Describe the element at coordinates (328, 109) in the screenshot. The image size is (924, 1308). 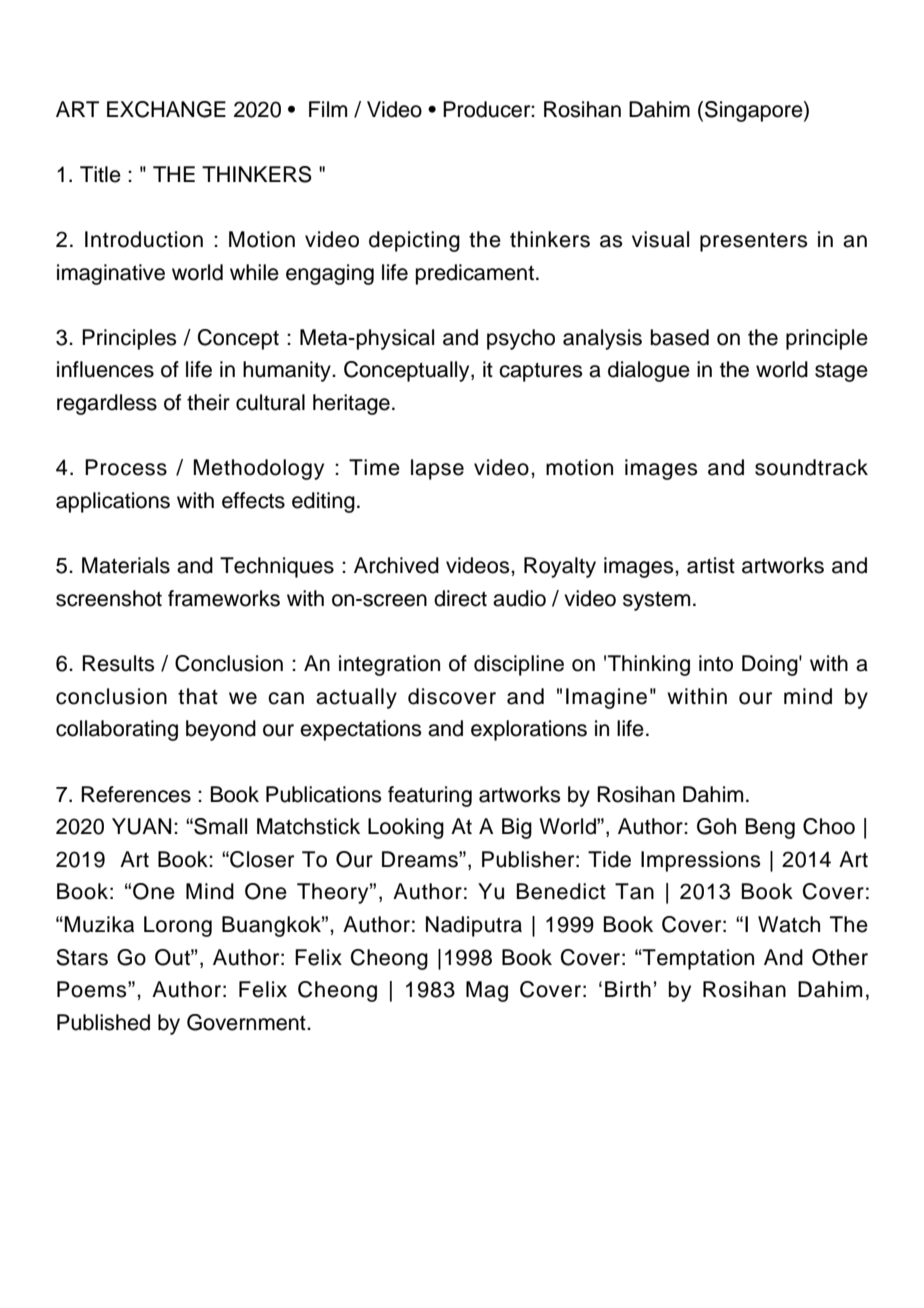
I see `Film` at that location.
